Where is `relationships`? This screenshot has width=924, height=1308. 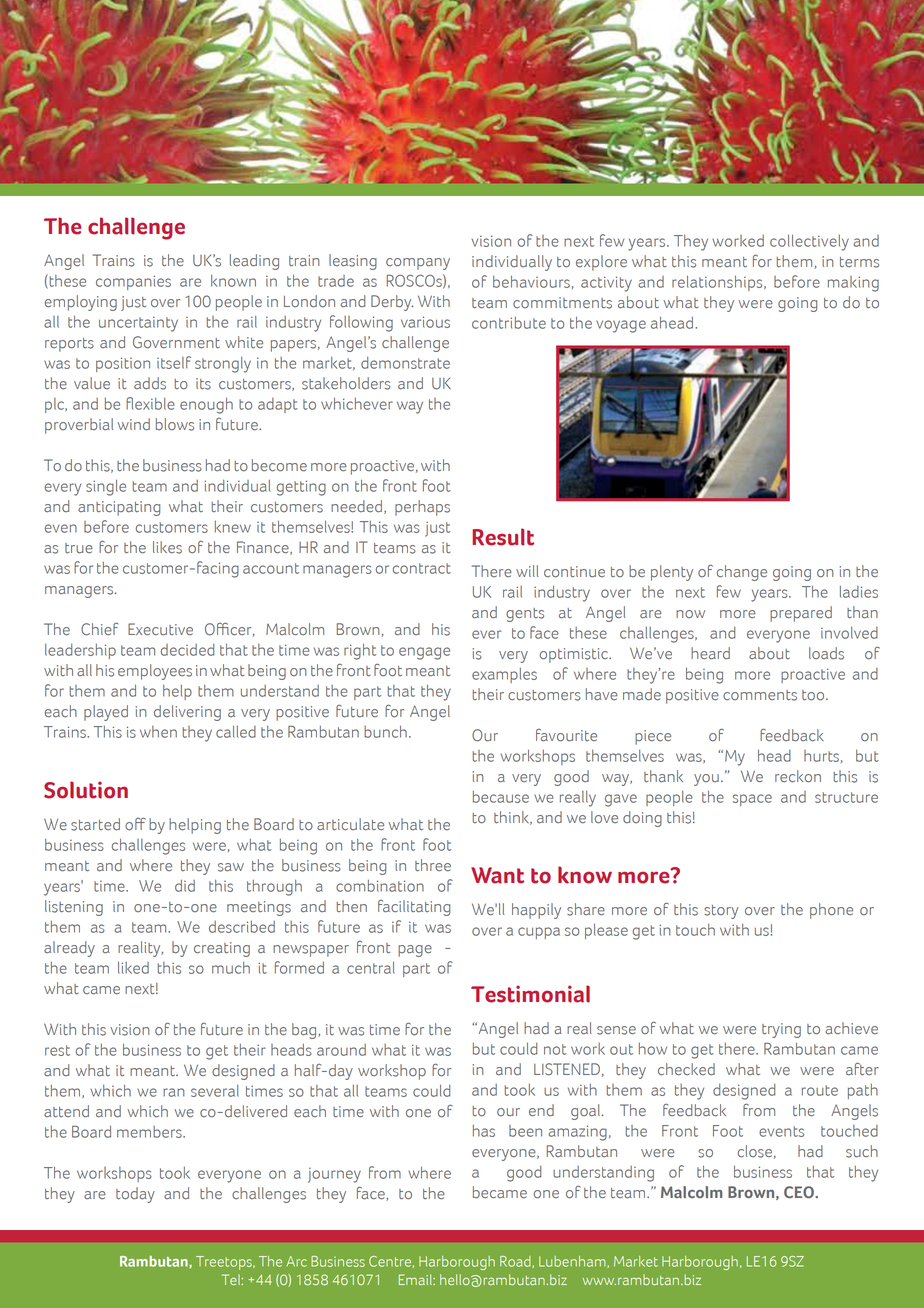
relationships is located at coordinates (718, 283).
